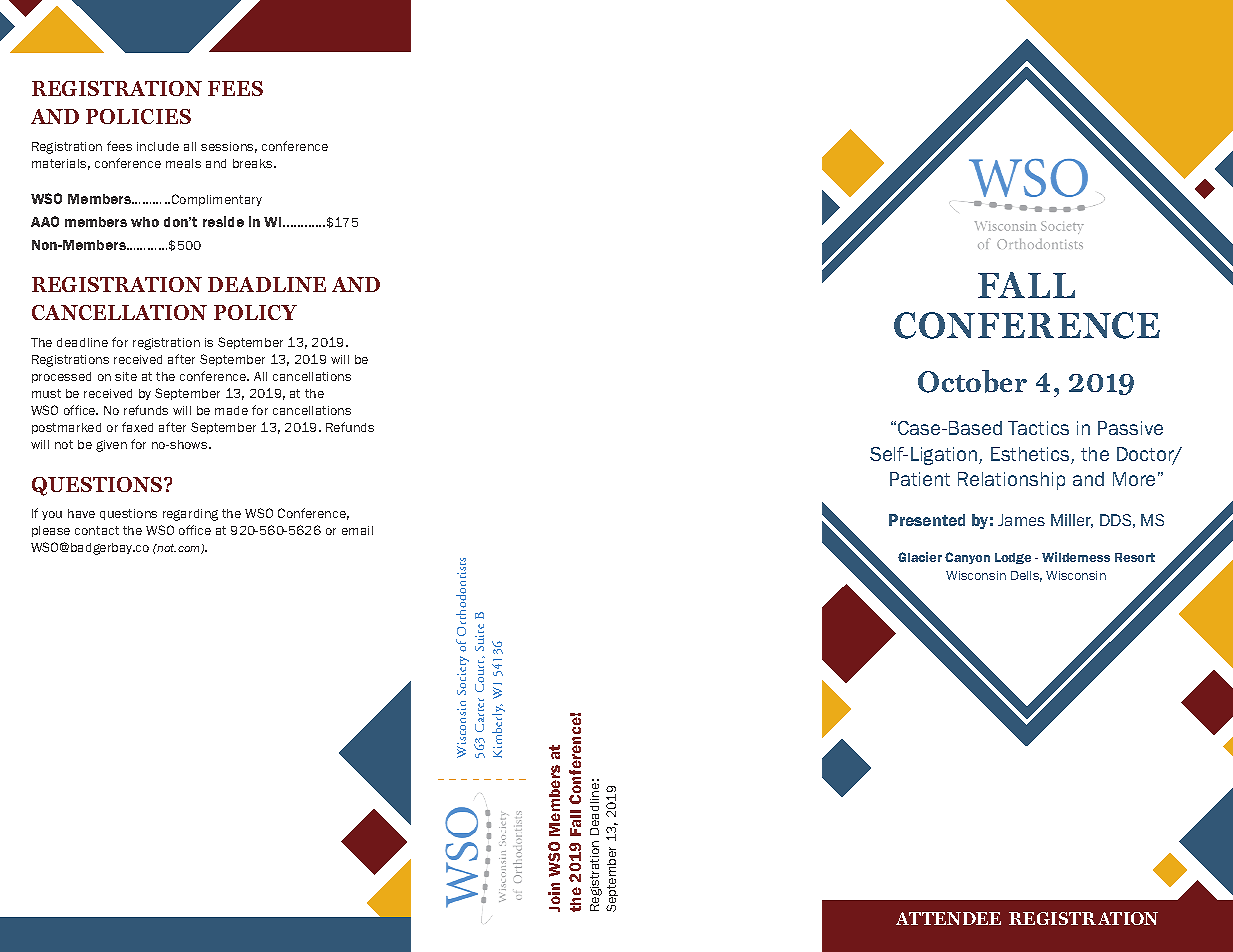 This screenshot has width=1233, height=952. I want to click on ATTENDEE, so click(948, 918).
